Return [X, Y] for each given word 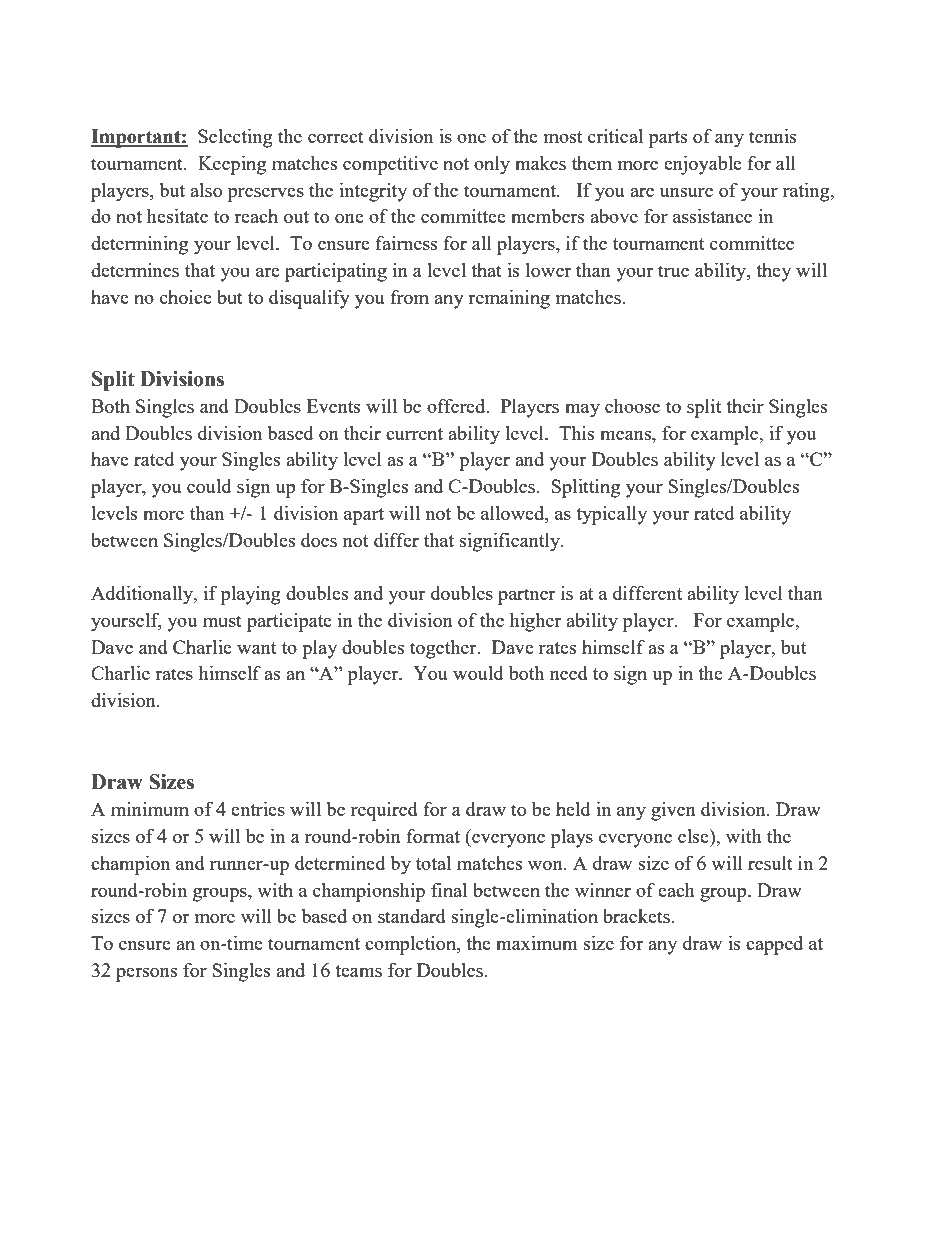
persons [147, 975]
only [492, 165]
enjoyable [703, 165]
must [222, 621]
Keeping [232, 165]
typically [611, 515]
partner [526, 596]
